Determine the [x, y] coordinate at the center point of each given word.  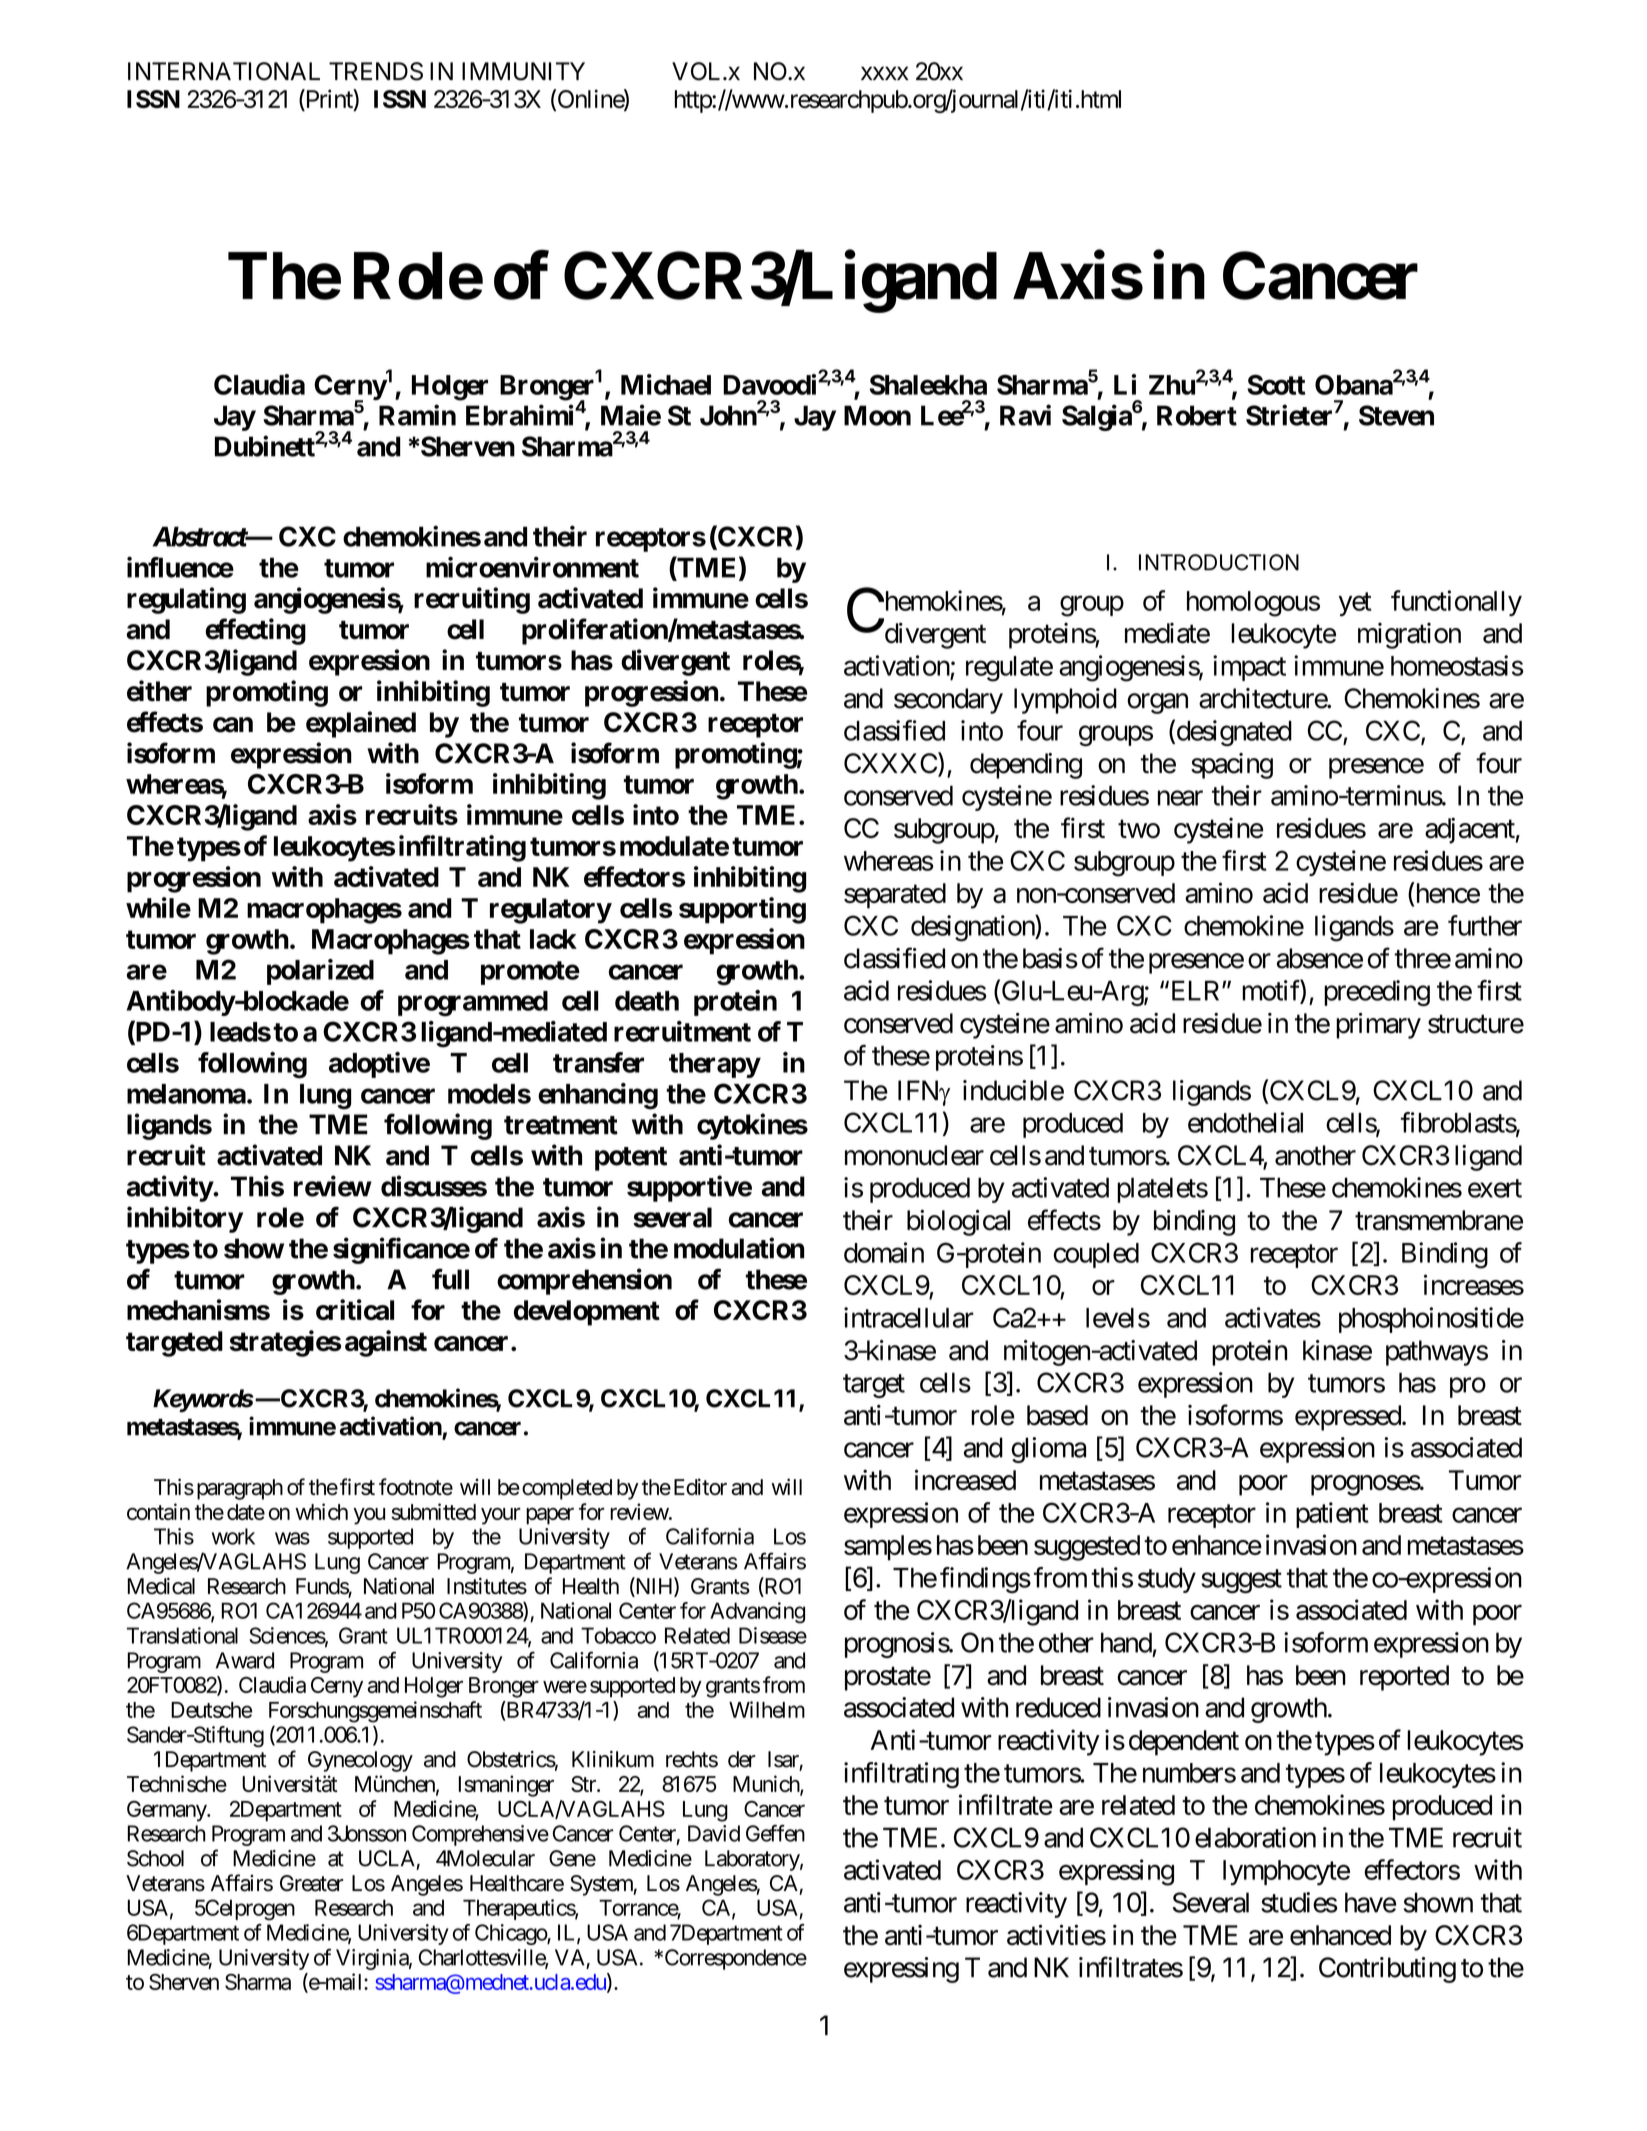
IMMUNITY [523, 71]
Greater [311, 1883]
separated [895, 896]
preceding [1377, 993]
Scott [1276, 384]
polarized [320, 972]
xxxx [885, 73]
